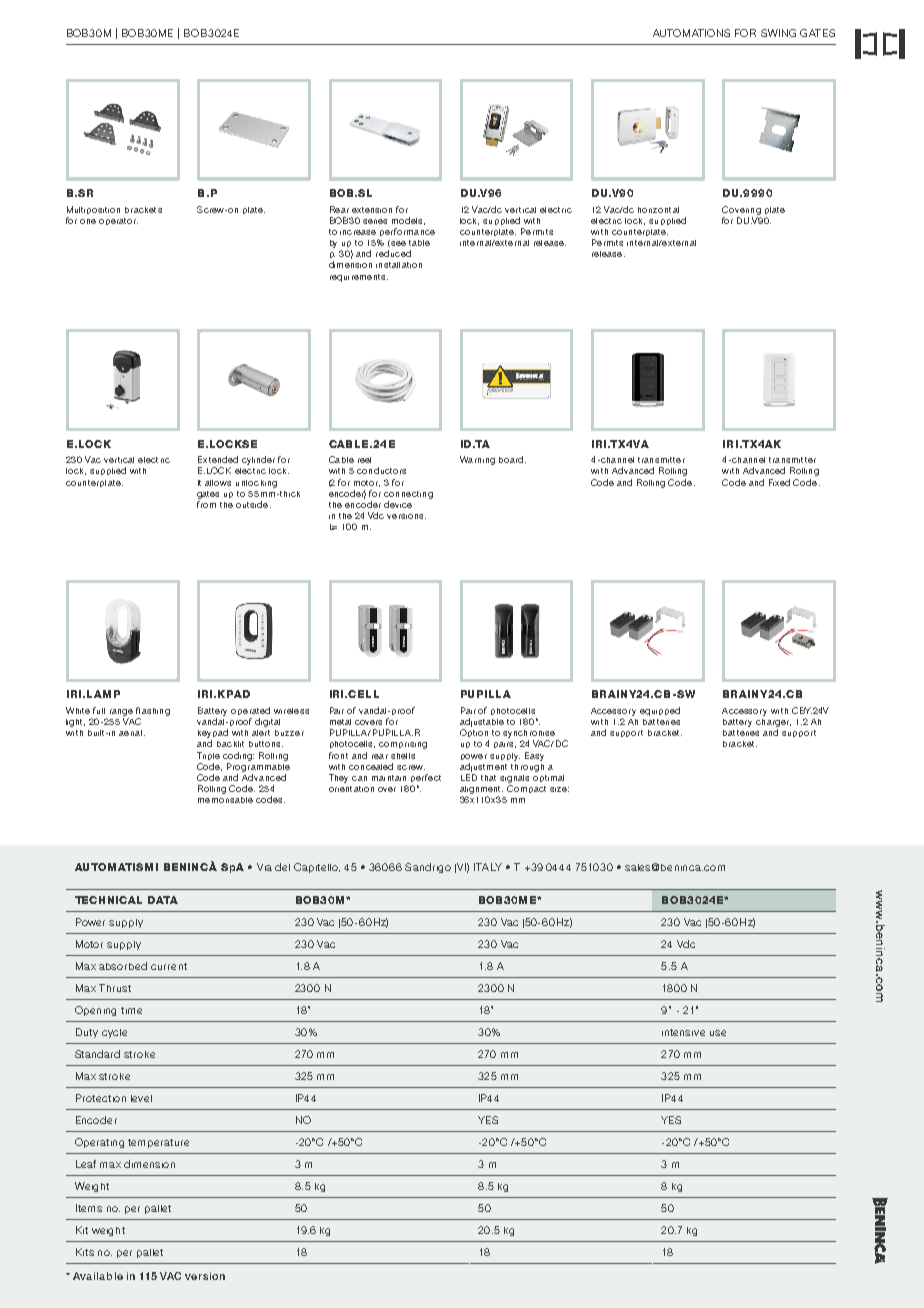  What do you see at coordinates (399, 265) in the page?
I see `installation` at bounding box center [399, 265].
